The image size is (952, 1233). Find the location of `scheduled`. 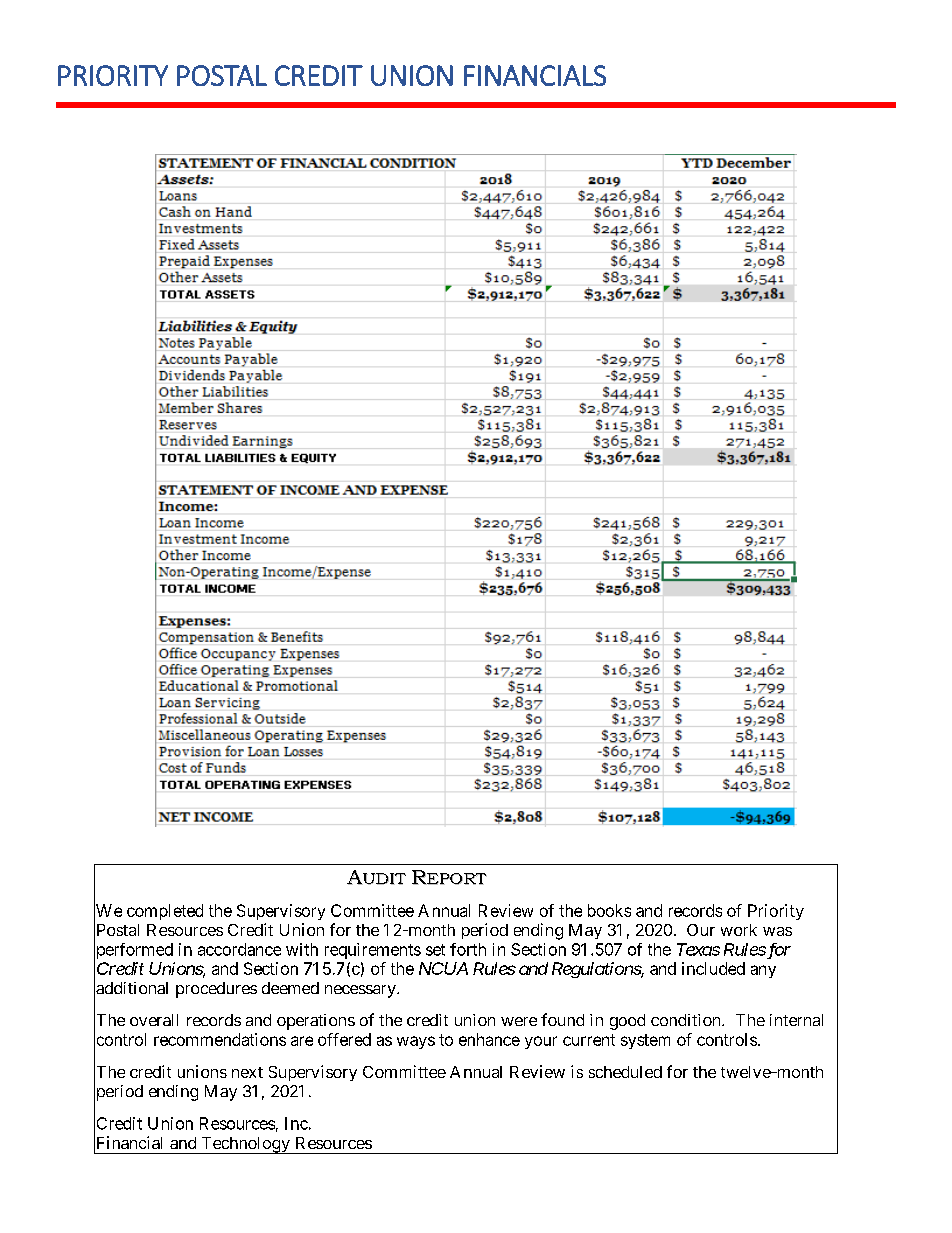

scheduled is located at coordinates (625, 1072).
